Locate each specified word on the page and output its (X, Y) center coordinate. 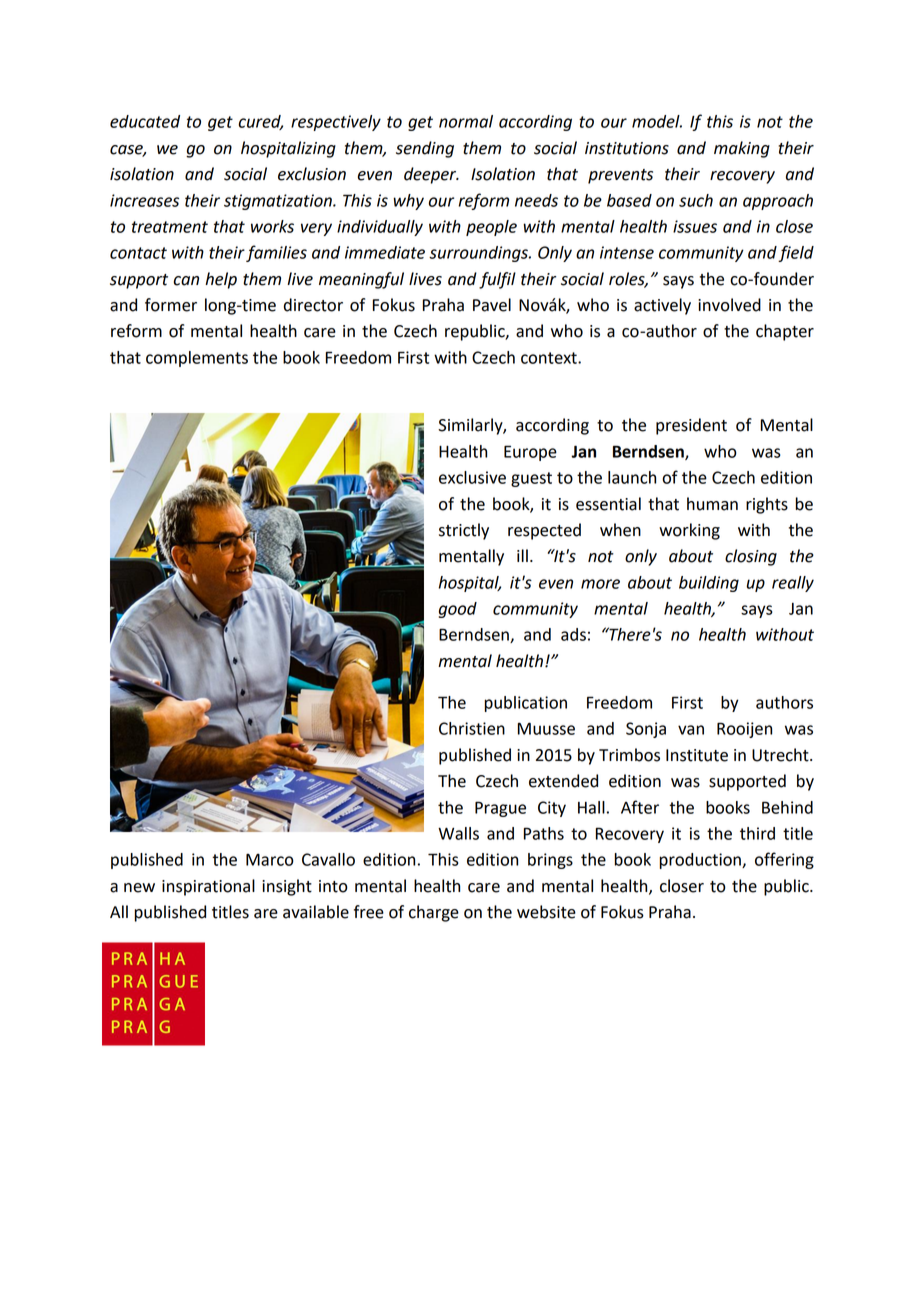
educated (145, 121)
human (712, 504)
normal (466, 121)
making (742, 149)
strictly (464, 531)
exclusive (472, 477)
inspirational (208, 887)
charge (434, 913)
